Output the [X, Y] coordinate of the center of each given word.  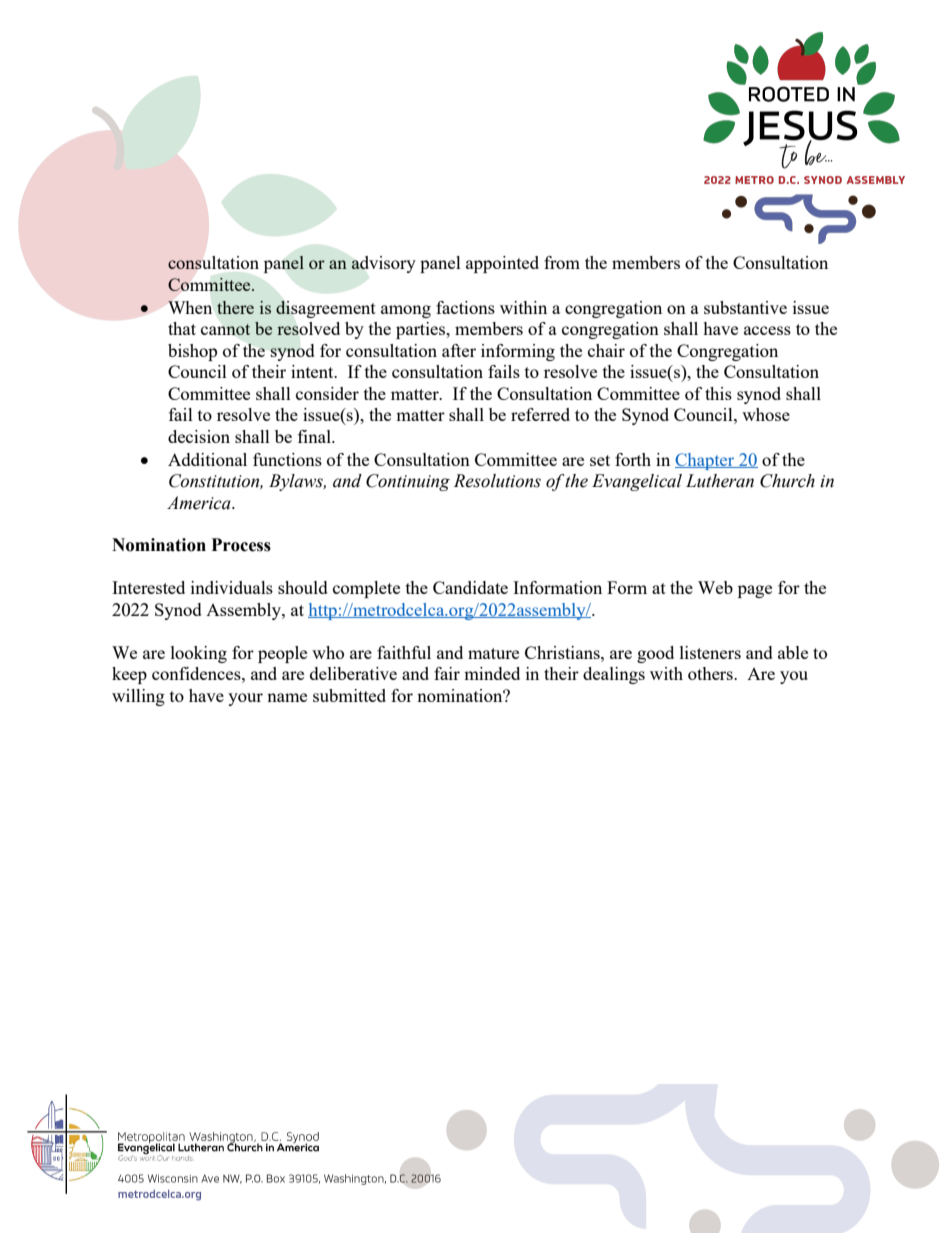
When [190, 307]
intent [313, 371]
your [245, 699]
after [459, 350]
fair [447, 673]
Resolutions [497, 481]
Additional [207, 459]
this [718, 393]
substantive [745, 307]
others [711, 673]
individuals [232, 587]
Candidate [470, 587]
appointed [502, 264]
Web [715, 587]
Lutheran [720, 481]
